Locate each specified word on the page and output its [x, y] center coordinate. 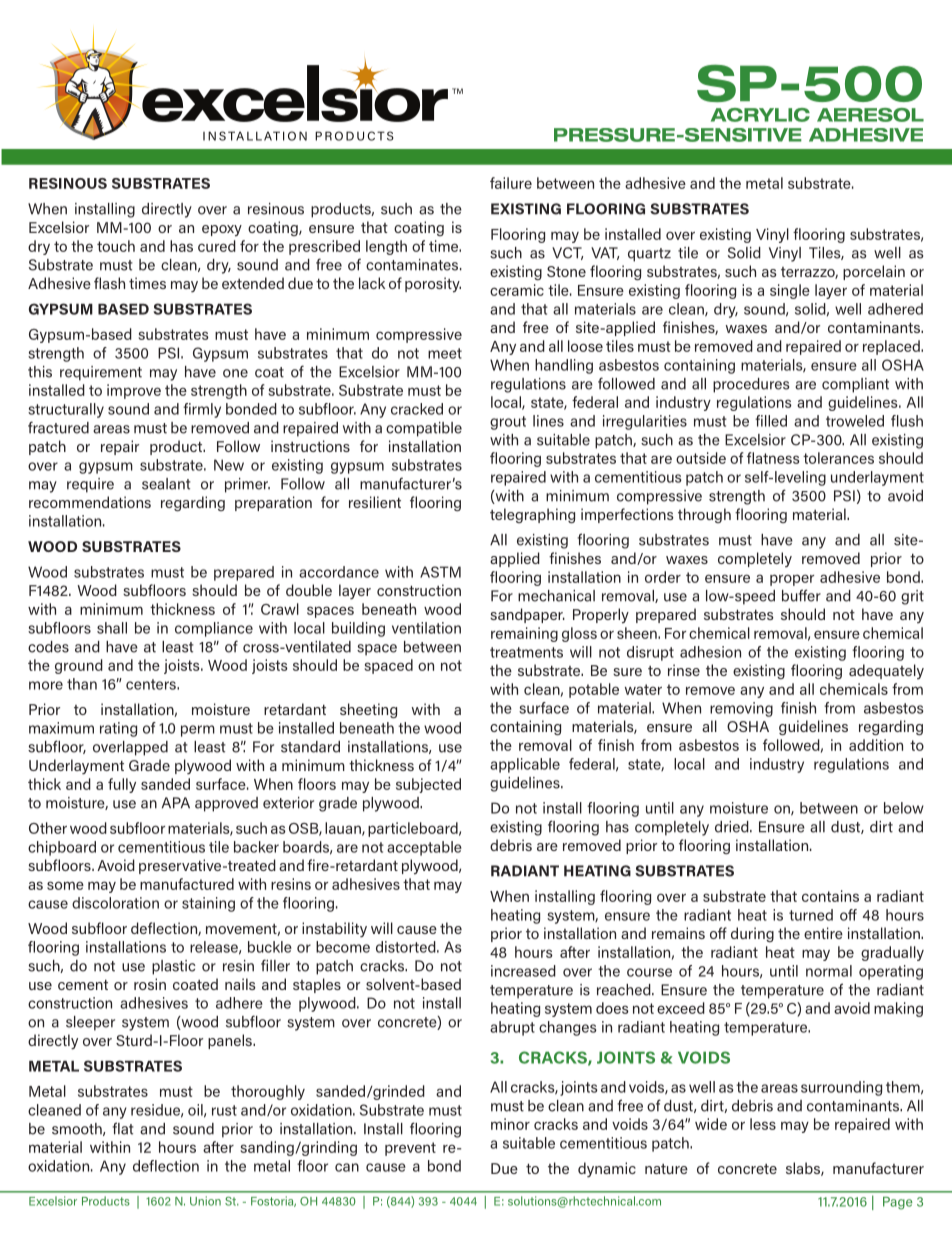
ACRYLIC [760, 115]
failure [511, 183]
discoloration [115, 903]
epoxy [222, 231]
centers [152, 684]
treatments [526, 652]
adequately [886, 671]
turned [811, 915]
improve [134, 391]
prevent [410, 1149]
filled [771, 421]
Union [205, 1201]
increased [523, 971]
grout [508, 423]
